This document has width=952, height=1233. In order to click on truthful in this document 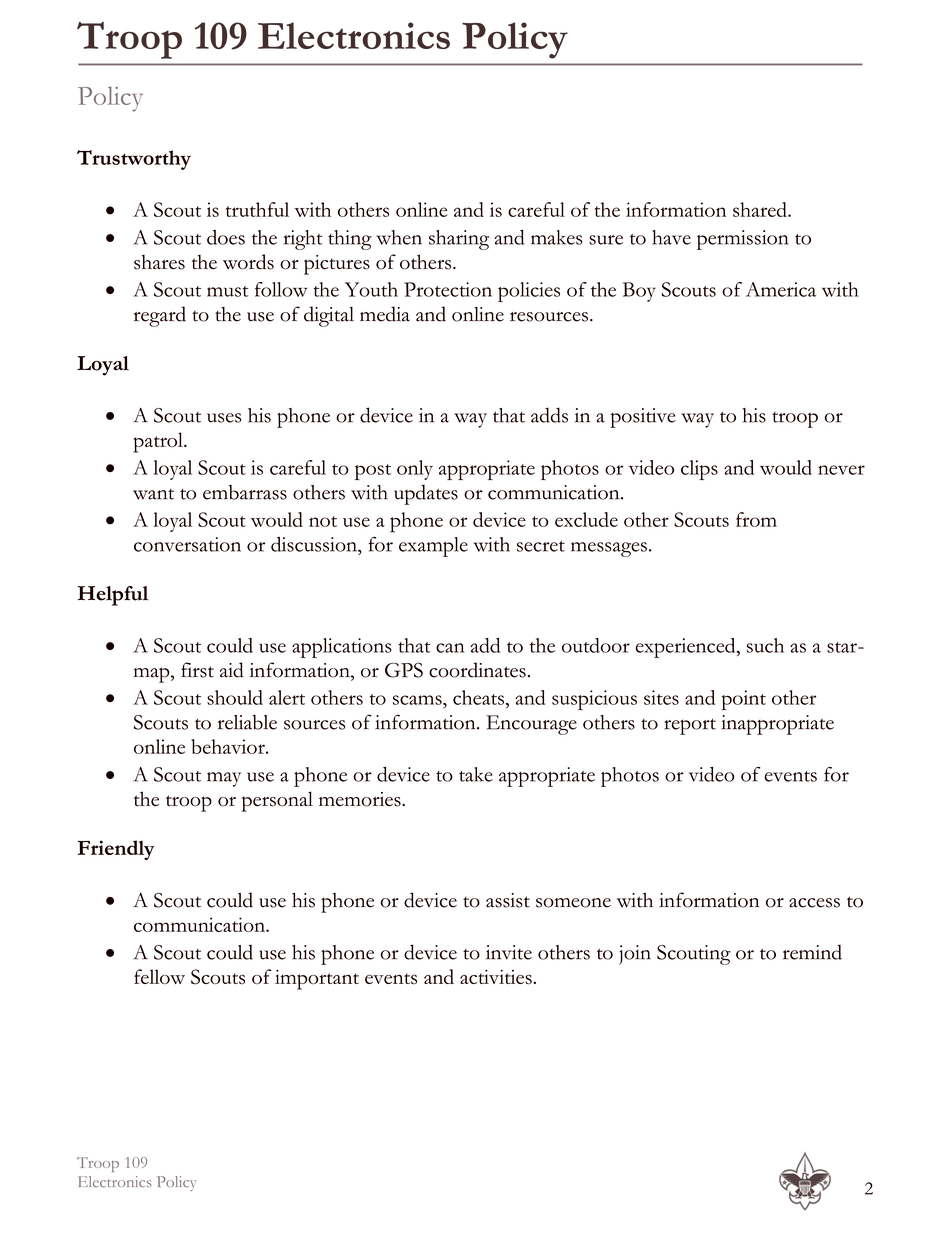, I will do `click(257, 209)`.
